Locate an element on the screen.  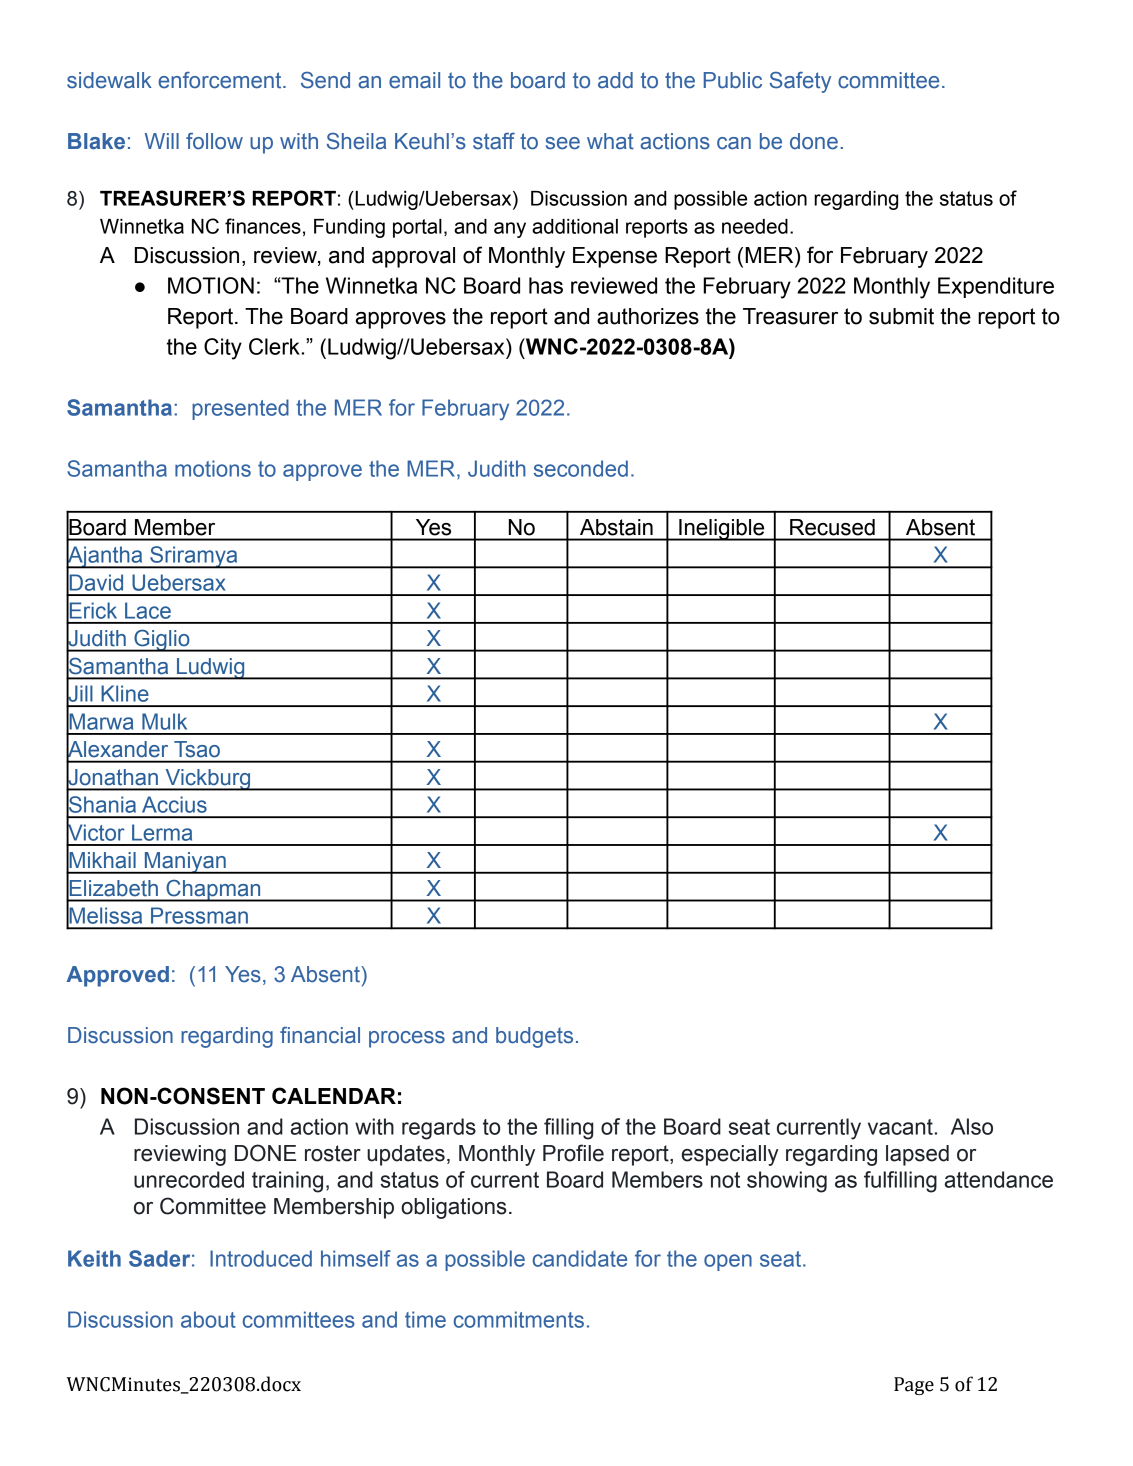
Safety is located at coordinates (800, 82).
